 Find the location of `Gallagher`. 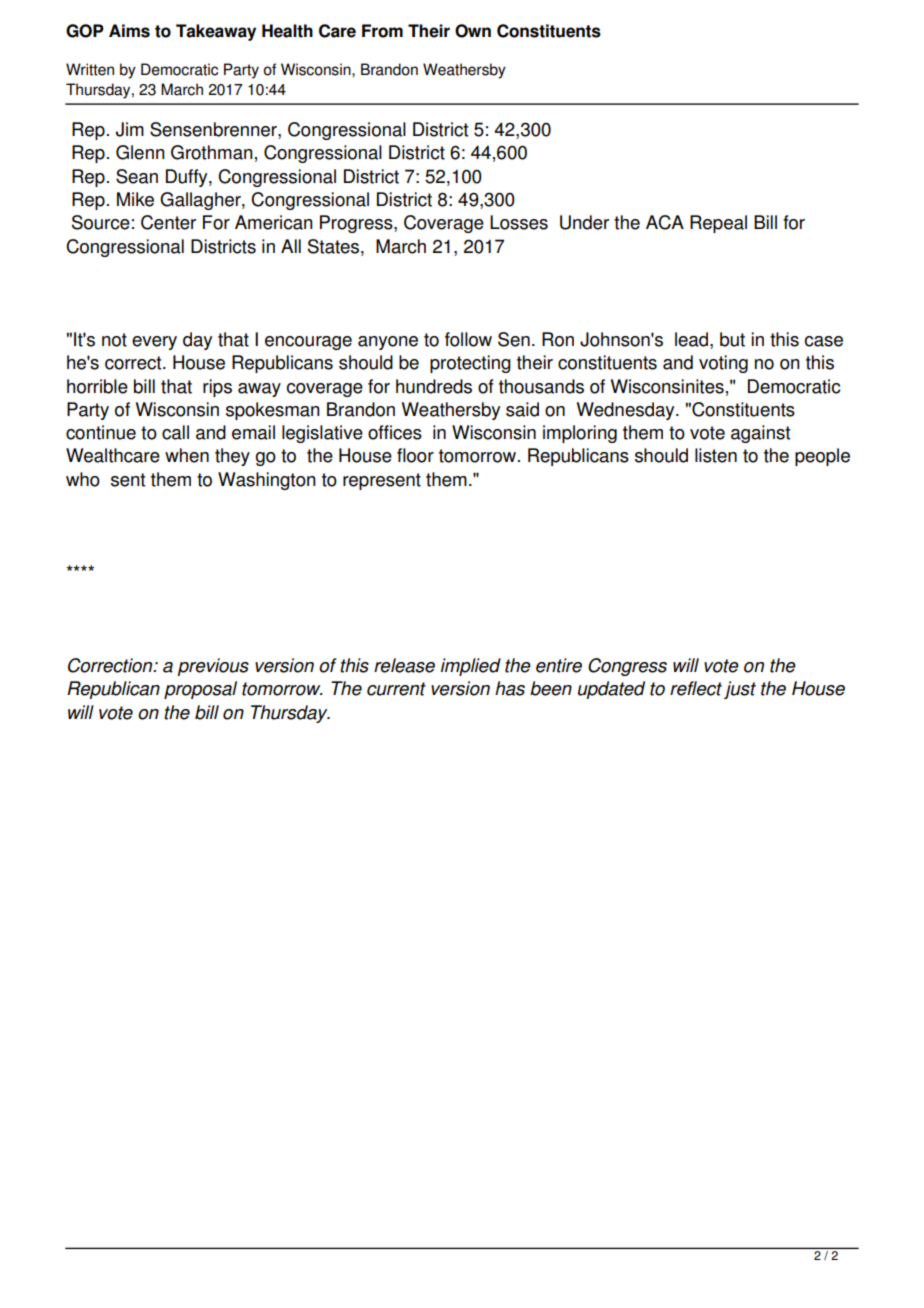

Gallagher is located at coordinates (201, 201).
